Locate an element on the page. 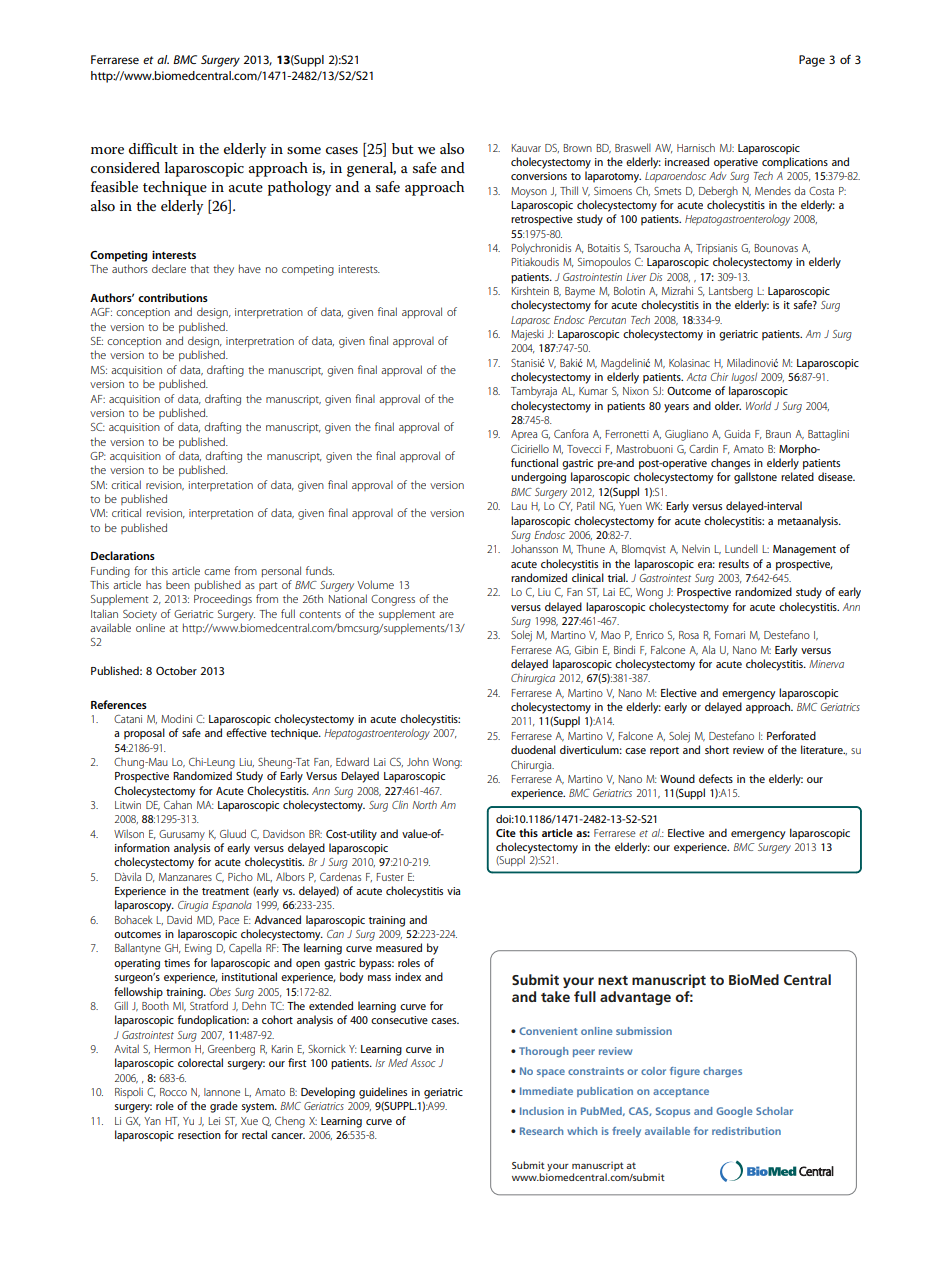 The image size is (952, 1270). Google is located at coordinates (734, 1112).
